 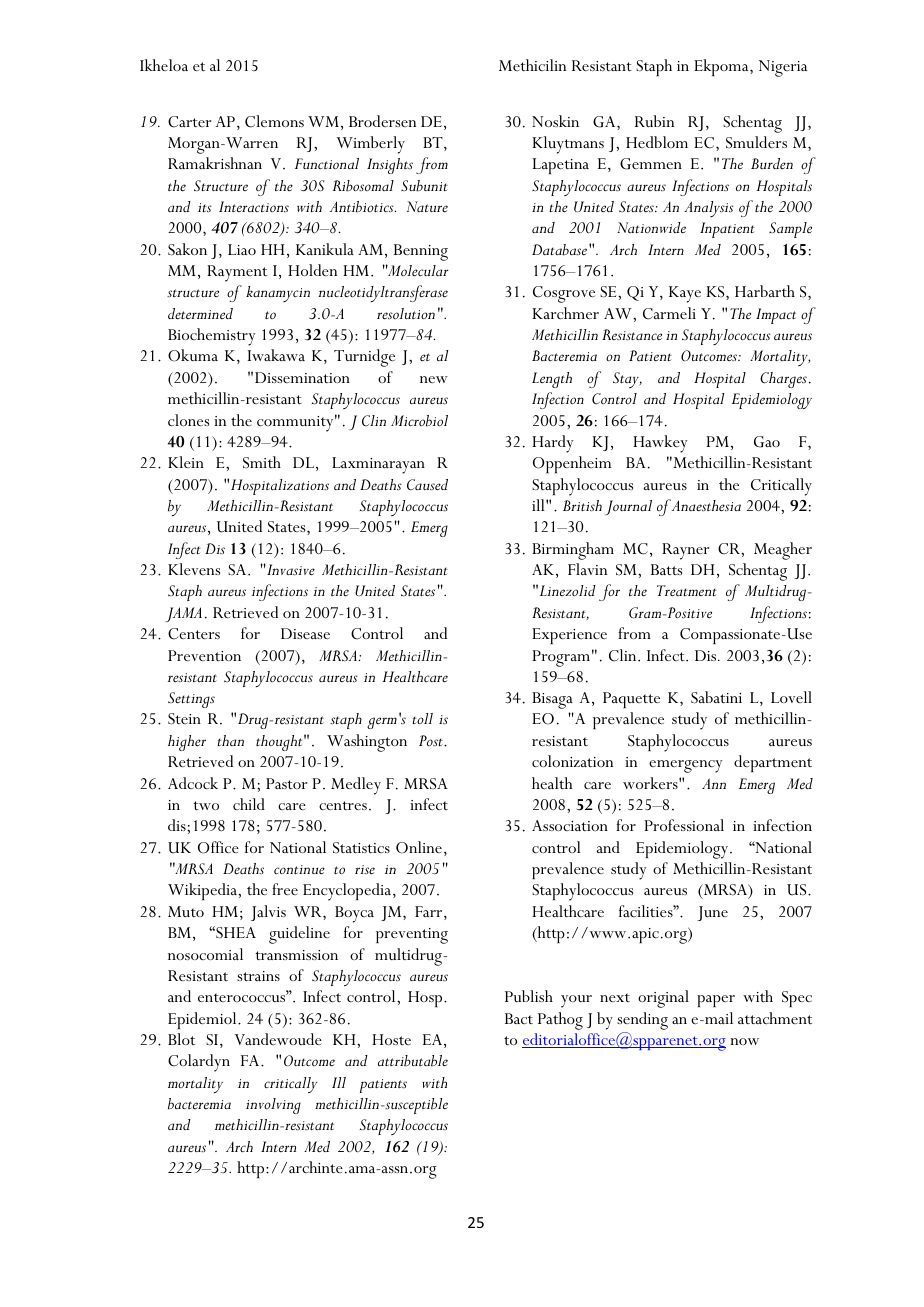 What do you see at coordinates (273, 1106) in the page?
I see `involving` at bounding box center [273, 1106].
